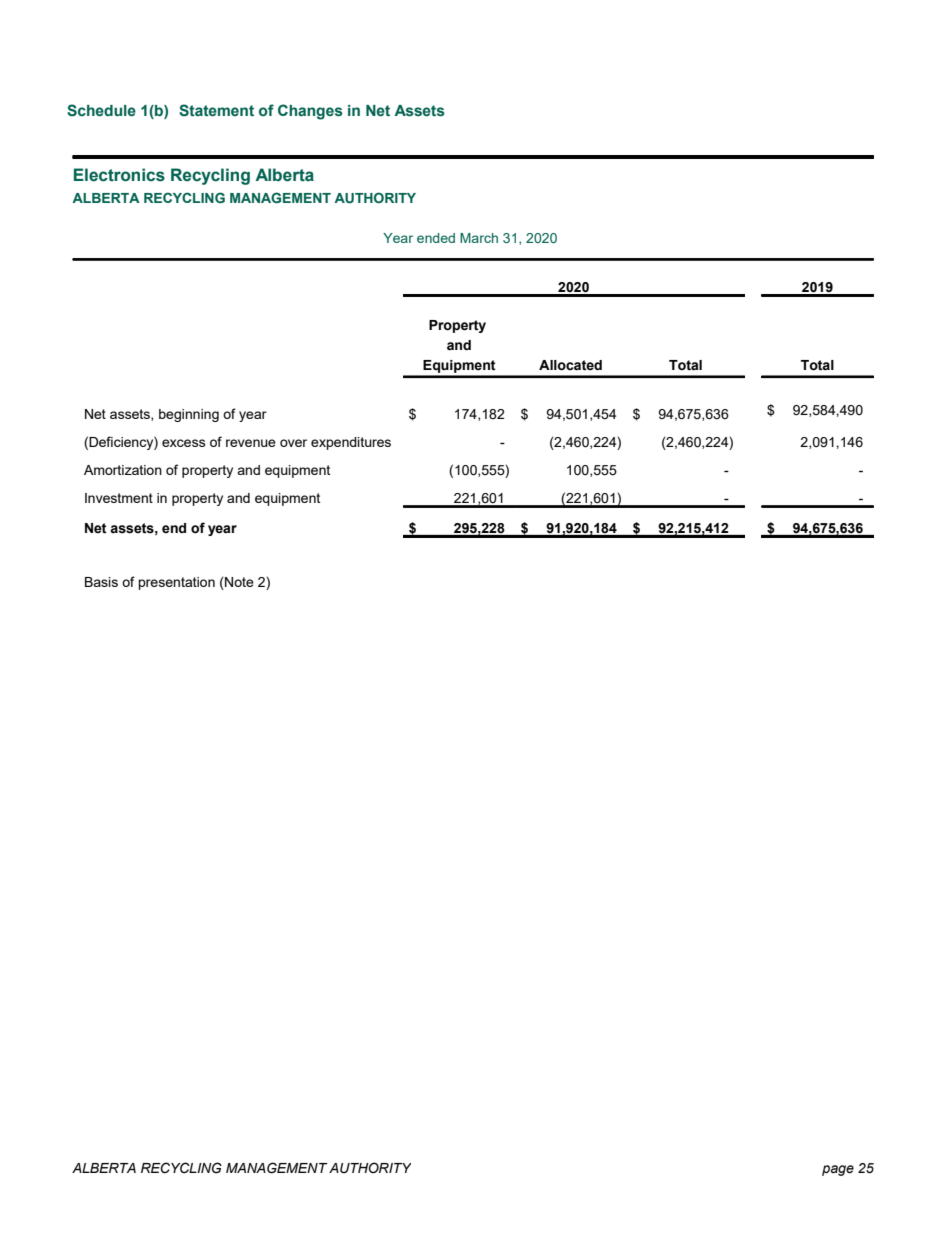 The width and height of the screenshot is (952, 1233). Describe the element at coordinates (101, 582) in the screenshot. I see `Basis` at that location.
